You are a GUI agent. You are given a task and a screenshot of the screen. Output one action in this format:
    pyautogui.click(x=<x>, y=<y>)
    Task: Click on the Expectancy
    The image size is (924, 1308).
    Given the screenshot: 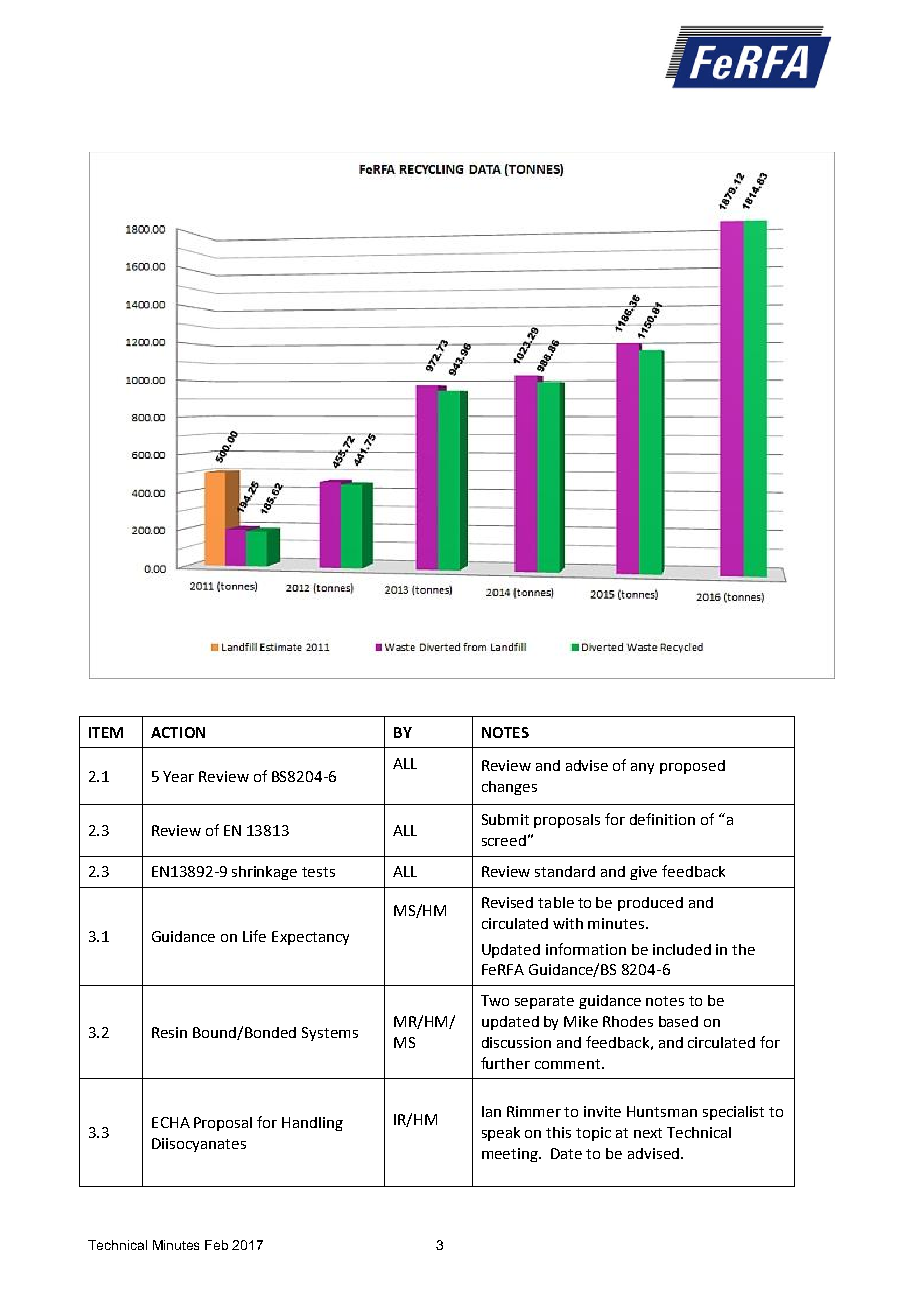 What is the action you would take?
    pyautogui.click(x=310, y=938)
